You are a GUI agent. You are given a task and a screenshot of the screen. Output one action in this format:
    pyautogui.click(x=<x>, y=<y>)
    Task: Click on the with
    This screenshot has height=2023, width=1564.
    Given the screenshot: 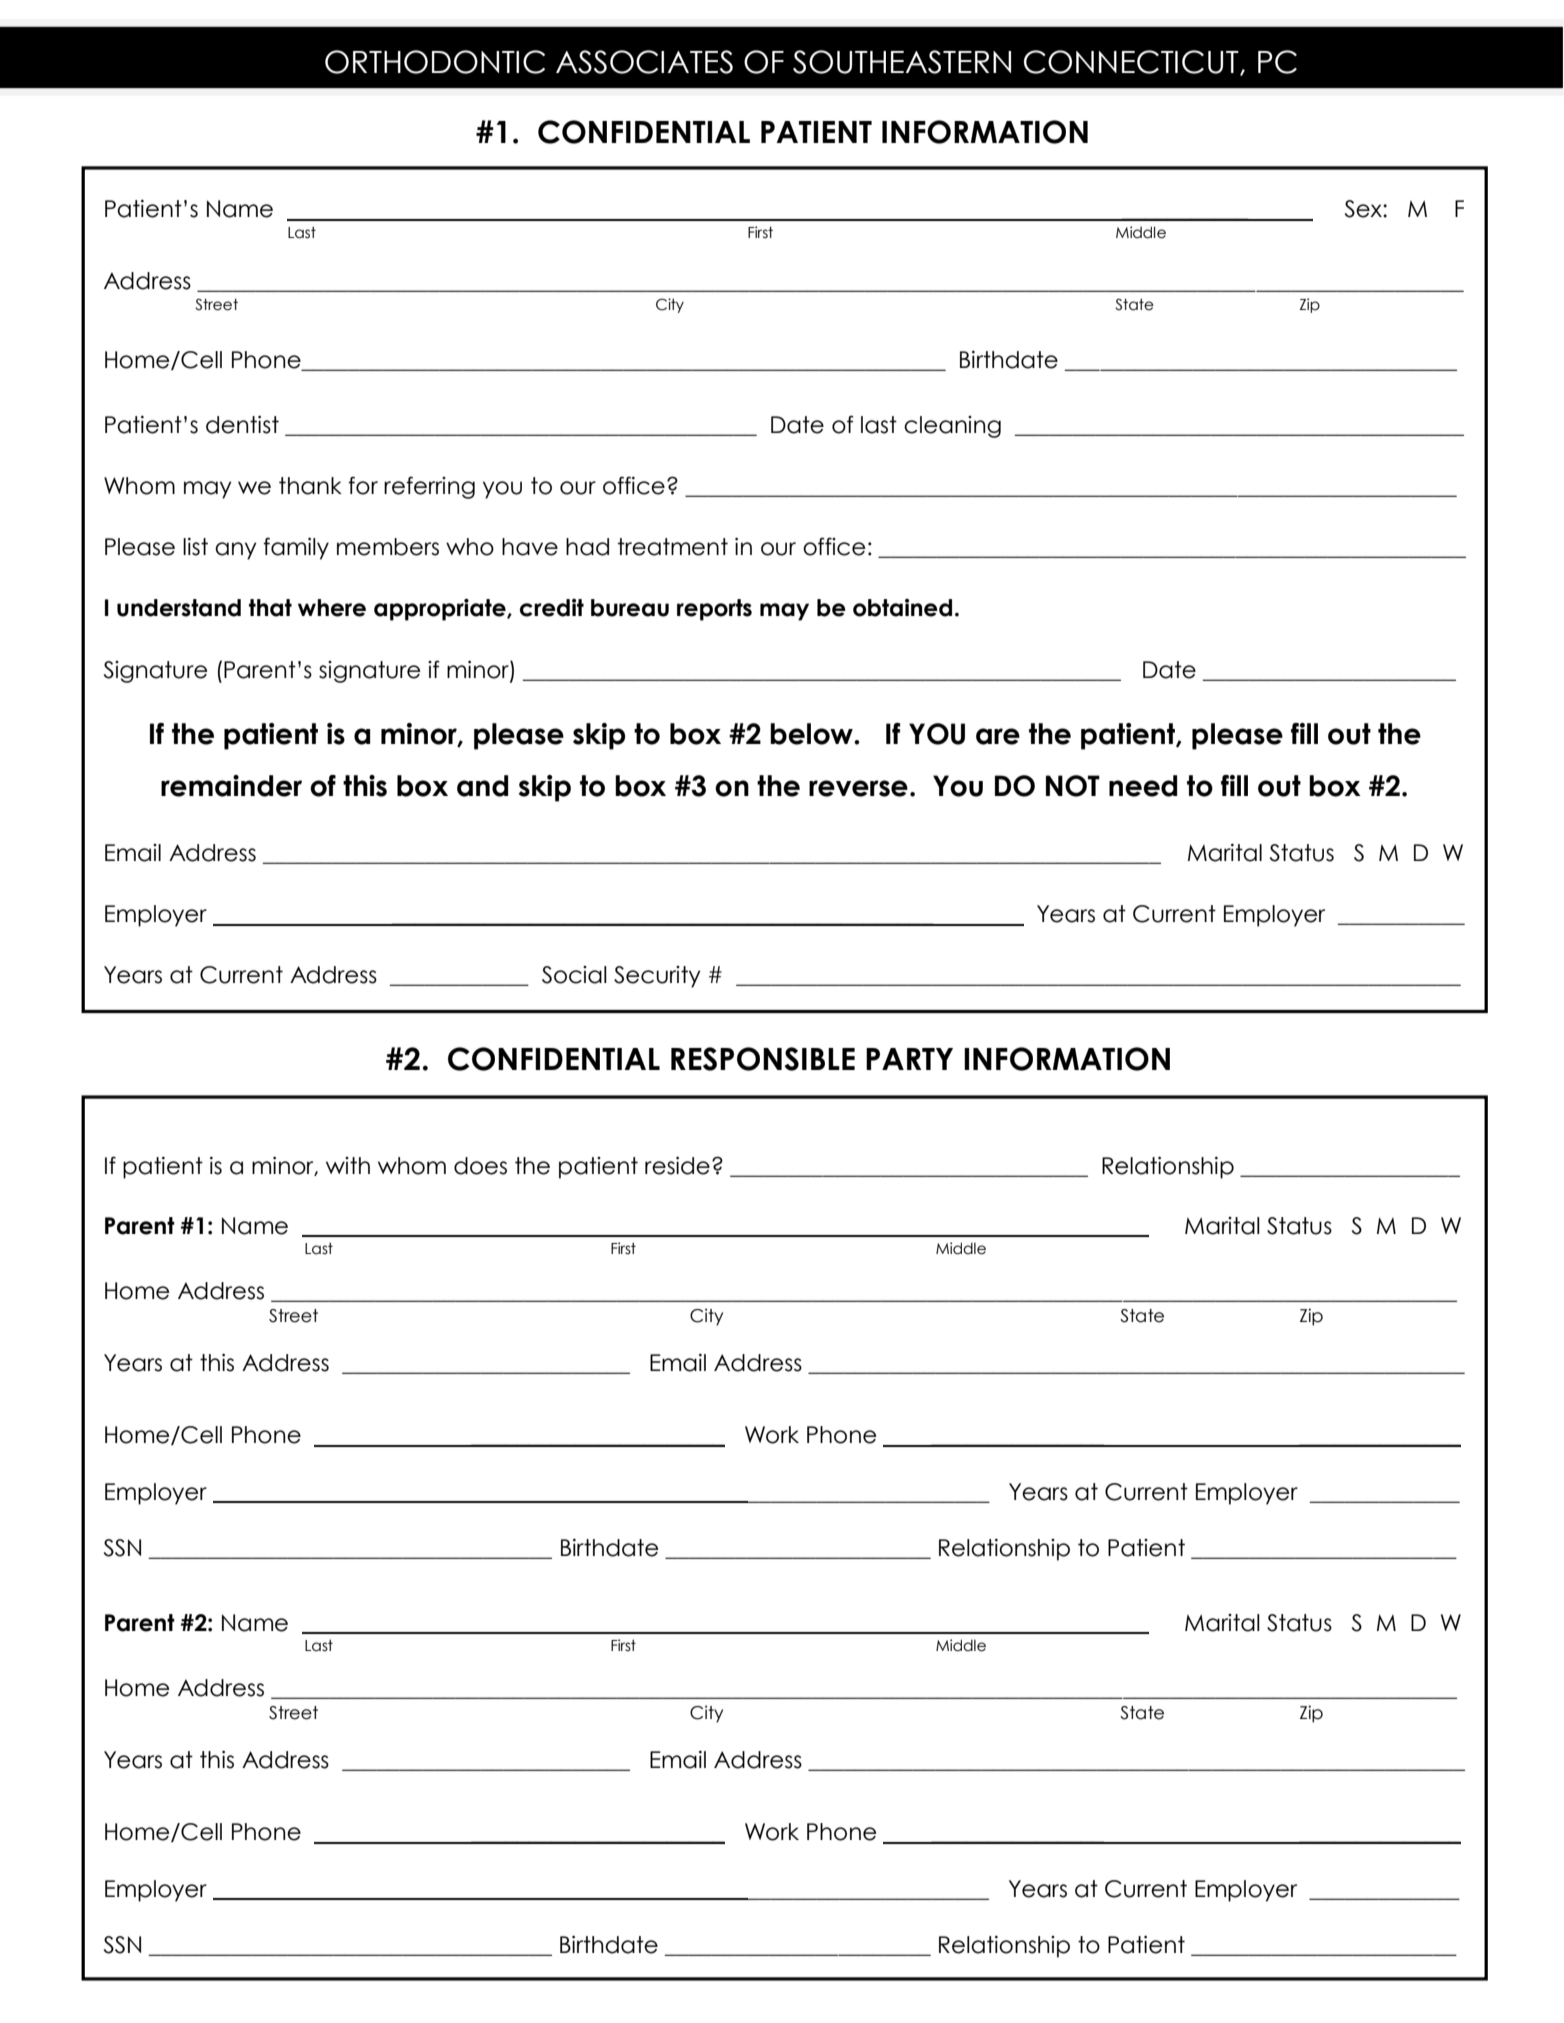 What is the action you would take?
    pyautogui.click(x=348, y=1165)
